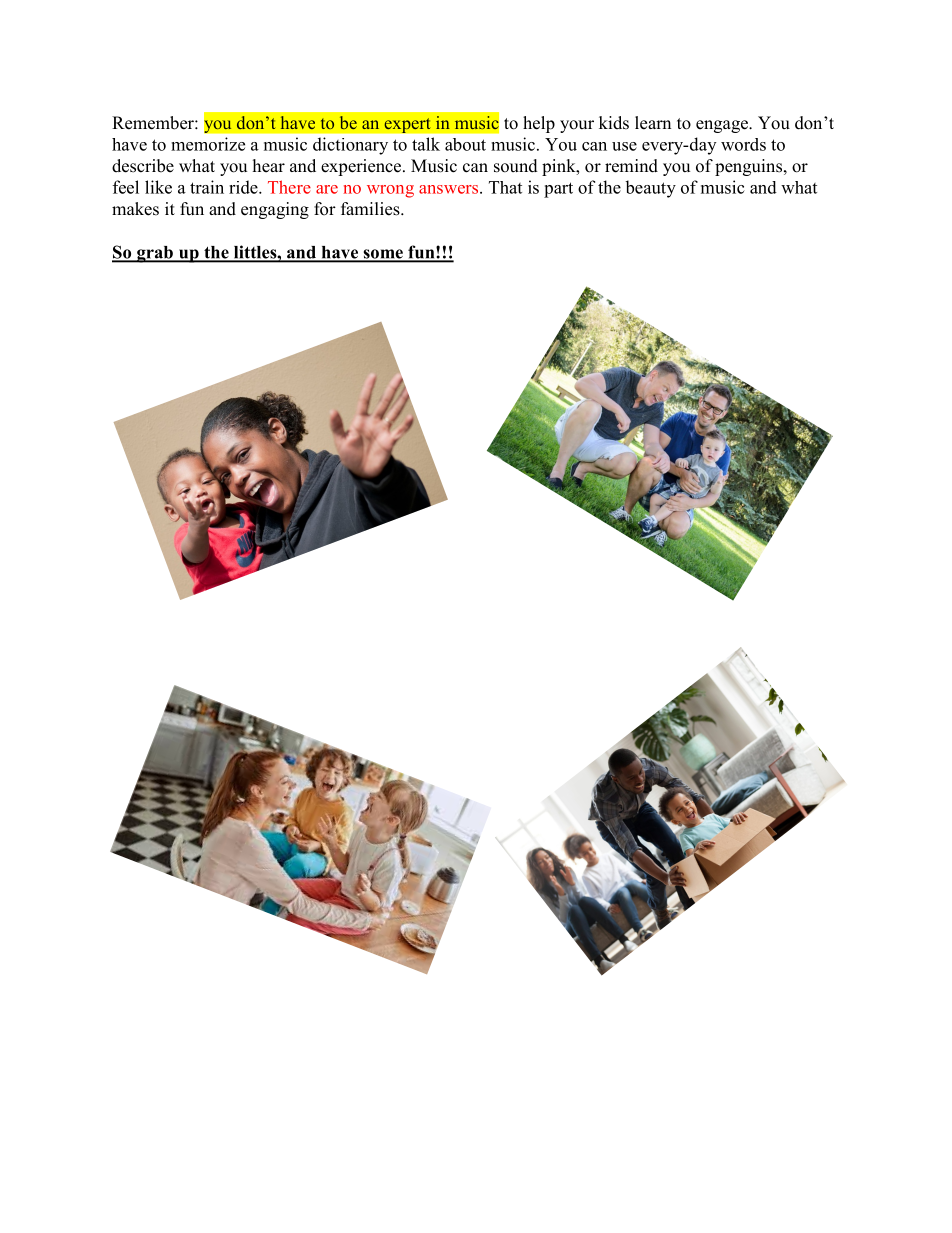  What do you see at coordinates (539, 124) in the page?
I see `help` at bounding box center [539, 124].
